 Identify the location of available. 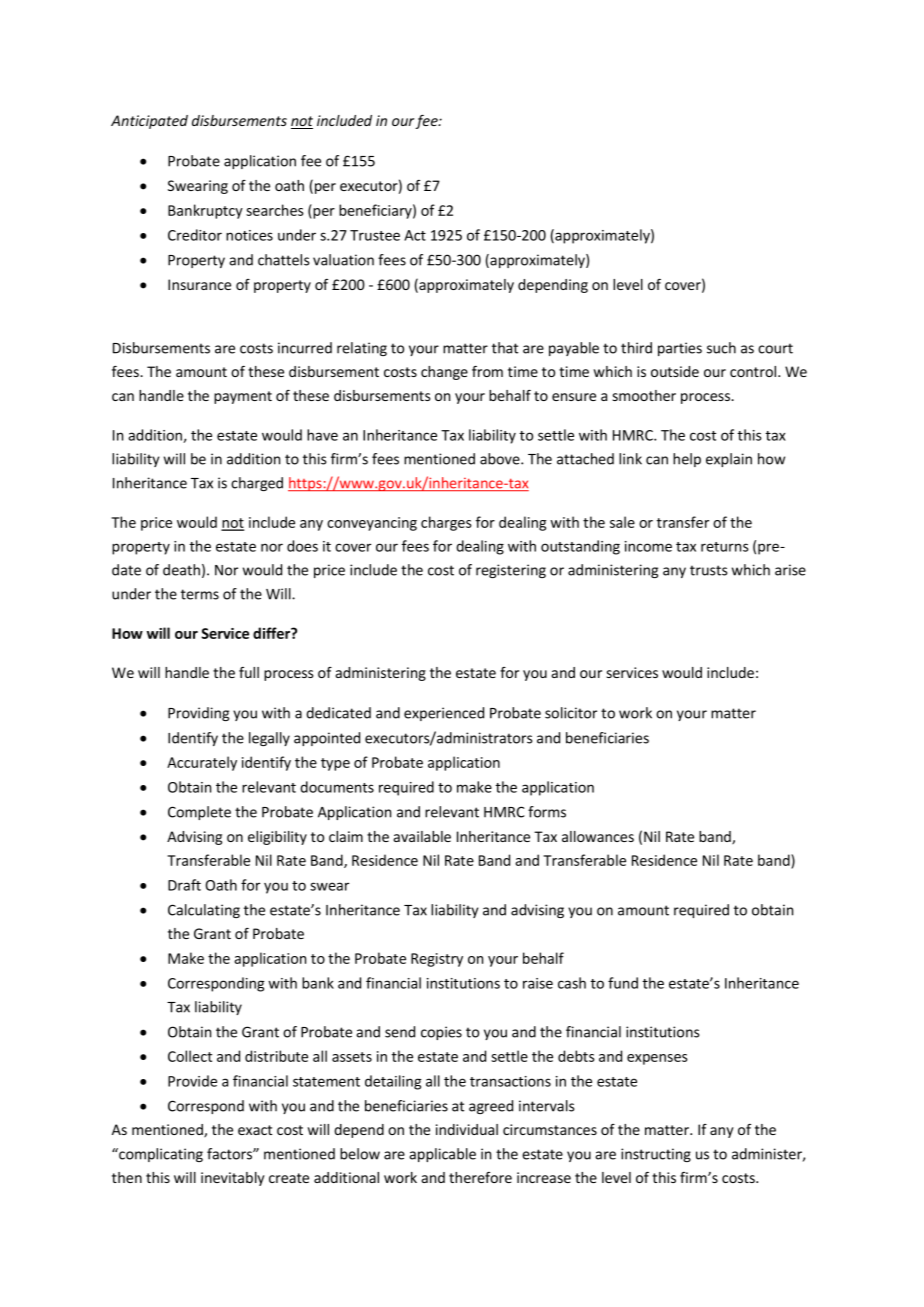
(422, 836).
